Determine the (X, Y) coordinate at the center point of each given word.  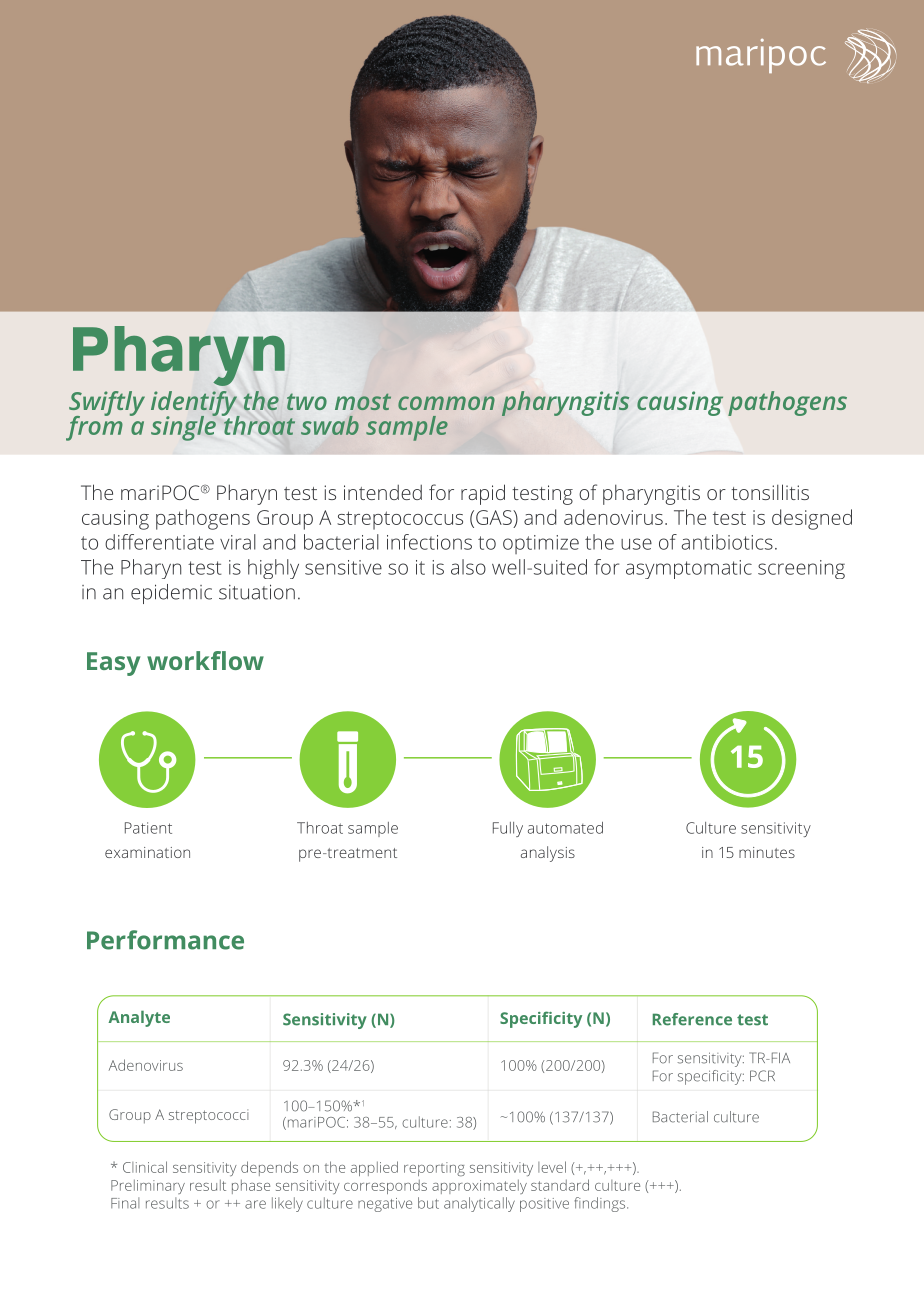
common (446, 403)
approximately (479, 1186)
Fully (508, 829)
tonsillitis (770, 492)
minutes (767, 852)
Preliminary (148, 1186)
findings (601, 1204)
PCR (762, 1076)
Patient (148, 828)
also (468, 567)
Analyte (139, 1018)
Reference (692, 1019)
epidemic (171, 594)
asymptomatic (689, 569)
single (184, 427)
